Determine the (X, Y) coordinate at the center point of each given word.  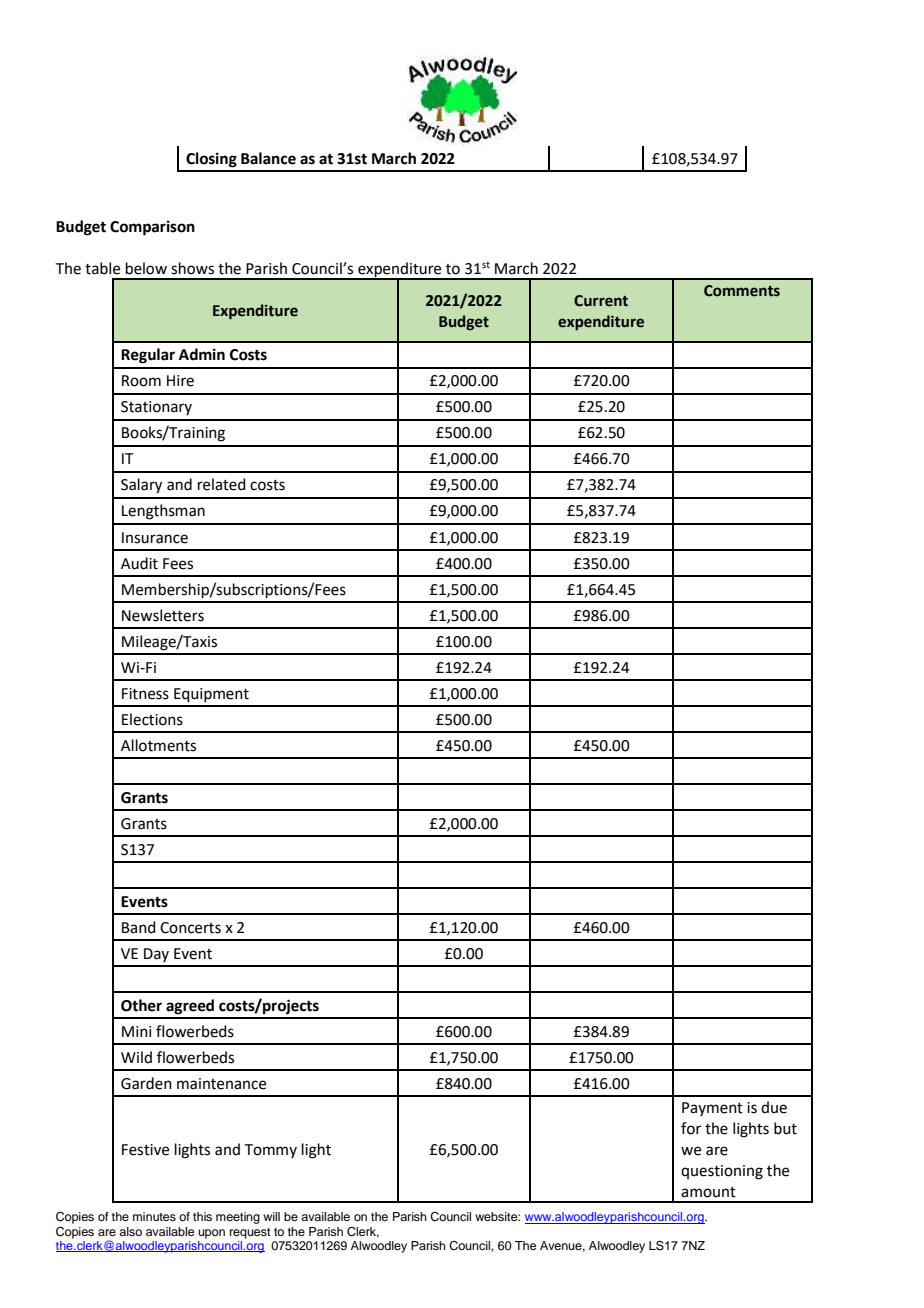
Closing (211, 160)
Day (156, 955)
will (271, 1216)
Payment (712, 1109)
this (202, 1216)
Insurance (155, 538)
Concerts (190, 928)
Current (601, 301)
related (222, 484)
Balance (268, 158)
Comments (742, 291)
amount (708, 1192)
